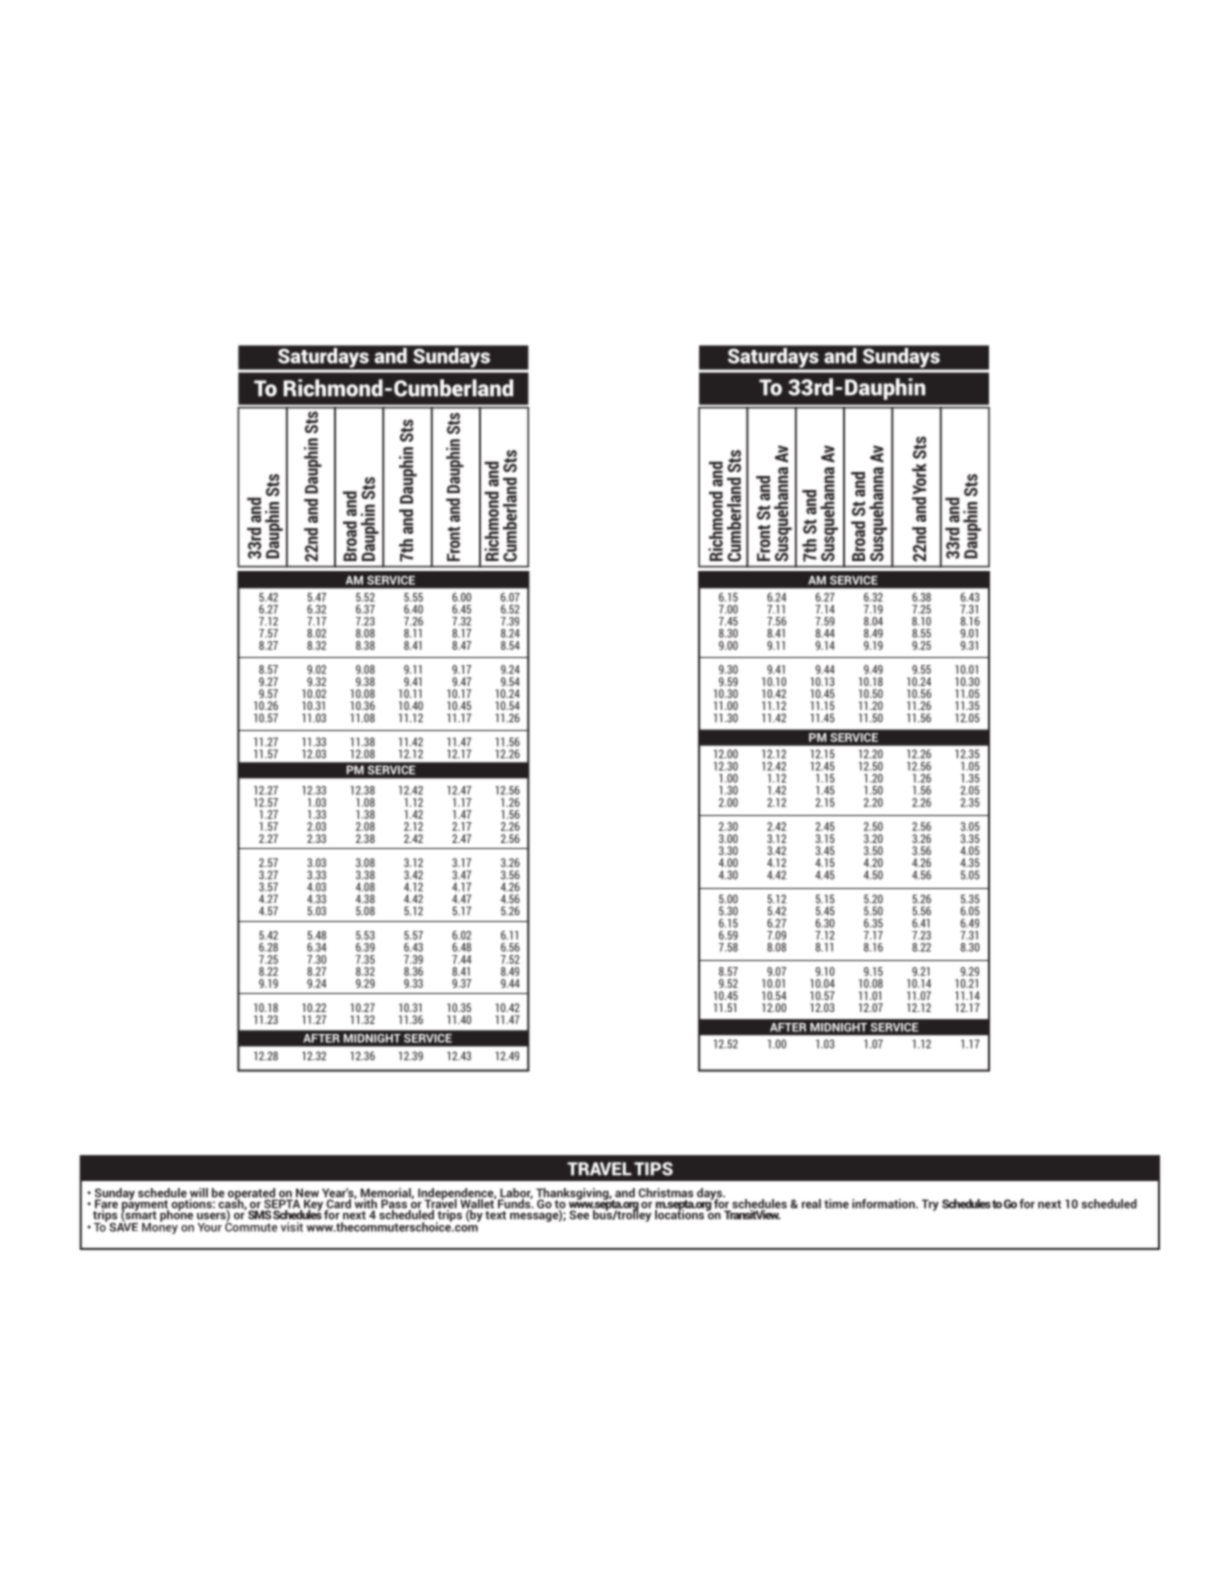 The height and width of the screenshot is (1594, 1232). I want to click on Try, so click(930, 1205).
